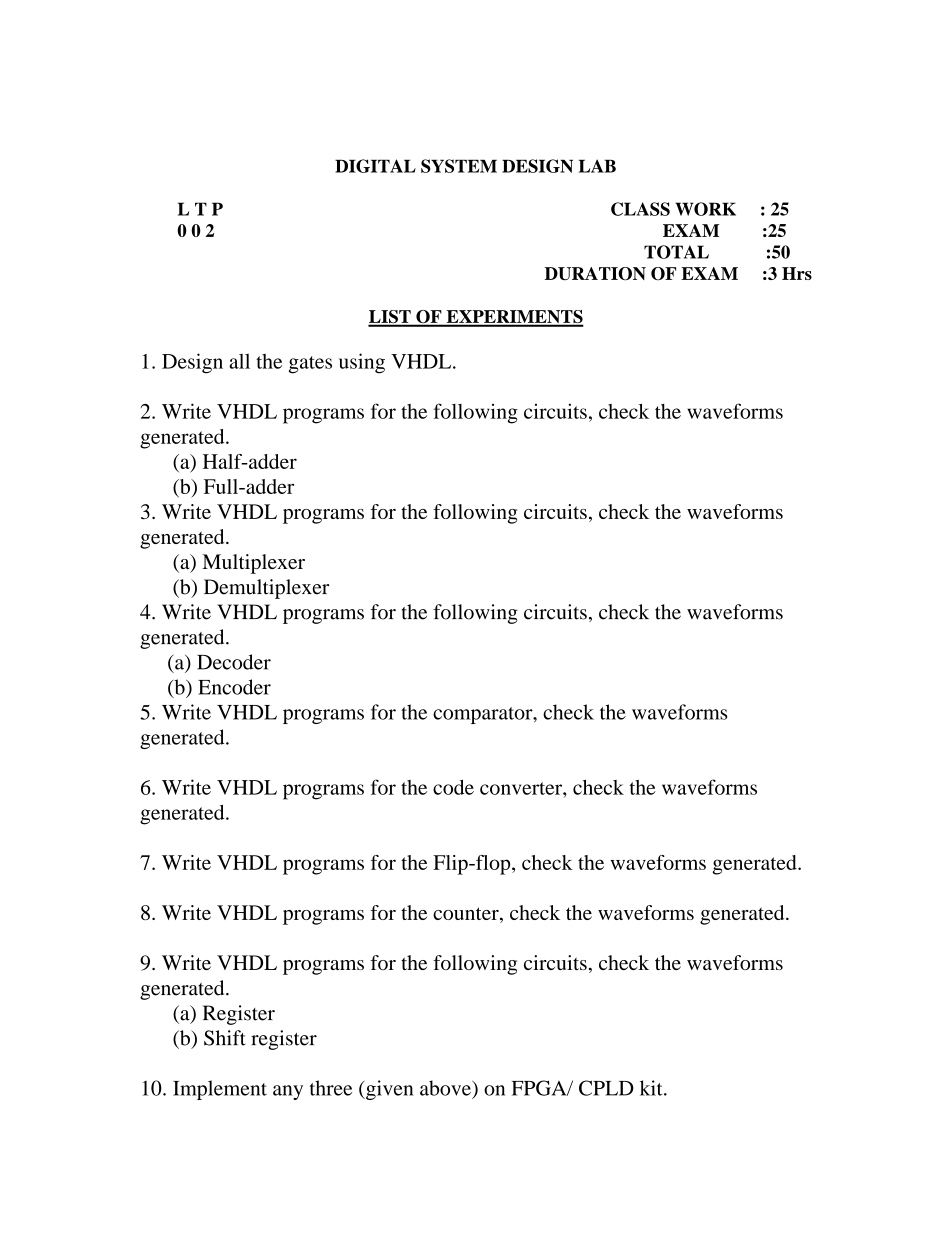  What do you see at coordinates (375, 166) in the screenshot?
I see `DIGITAL` at bounding box center [375, 166].
